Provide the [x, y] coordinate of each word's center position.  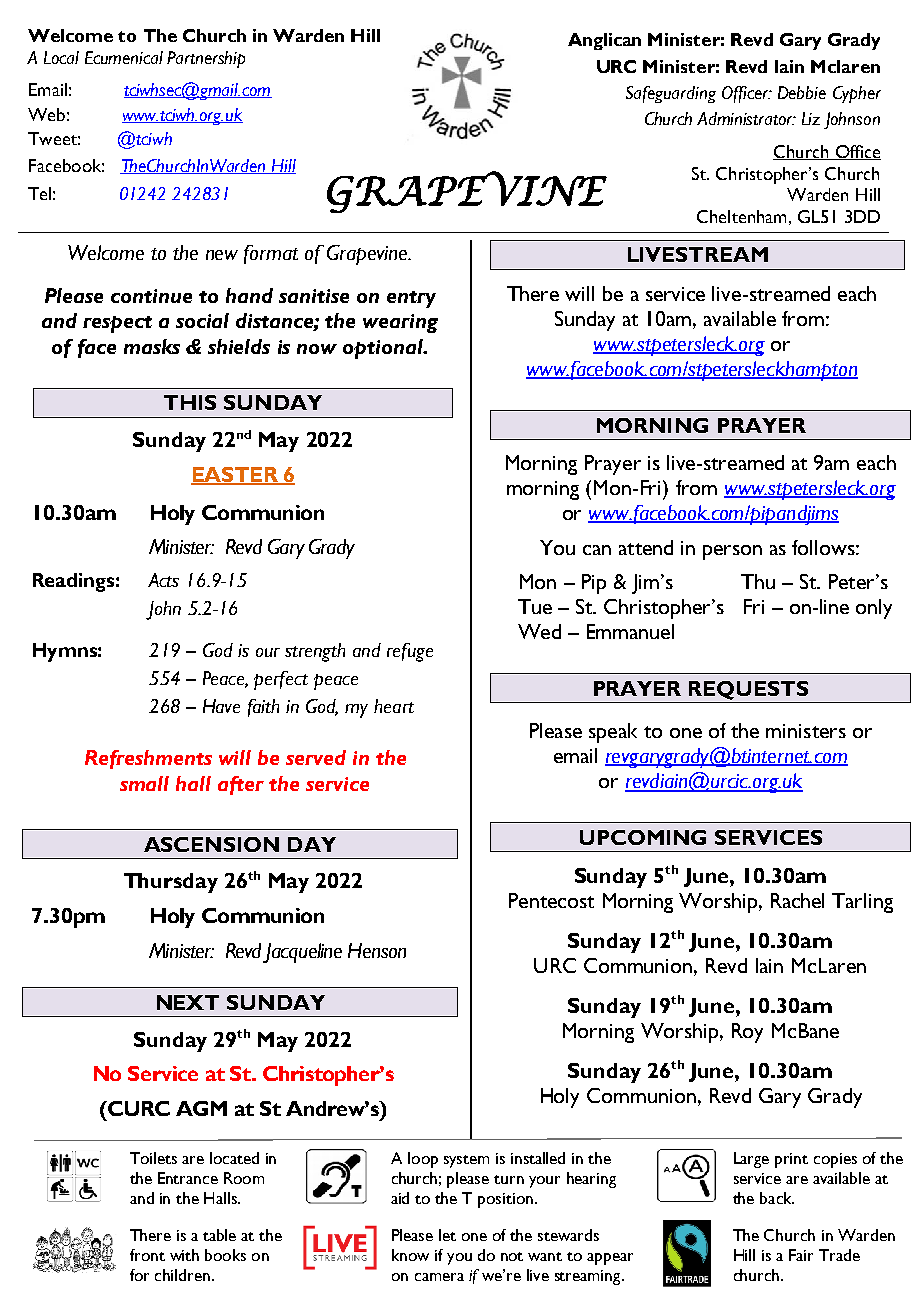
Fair [801, 1255]
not [512, 1256]
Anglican [604, 41]
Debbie [802, 92]
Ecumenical [124, 57]
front [147, 1255]
